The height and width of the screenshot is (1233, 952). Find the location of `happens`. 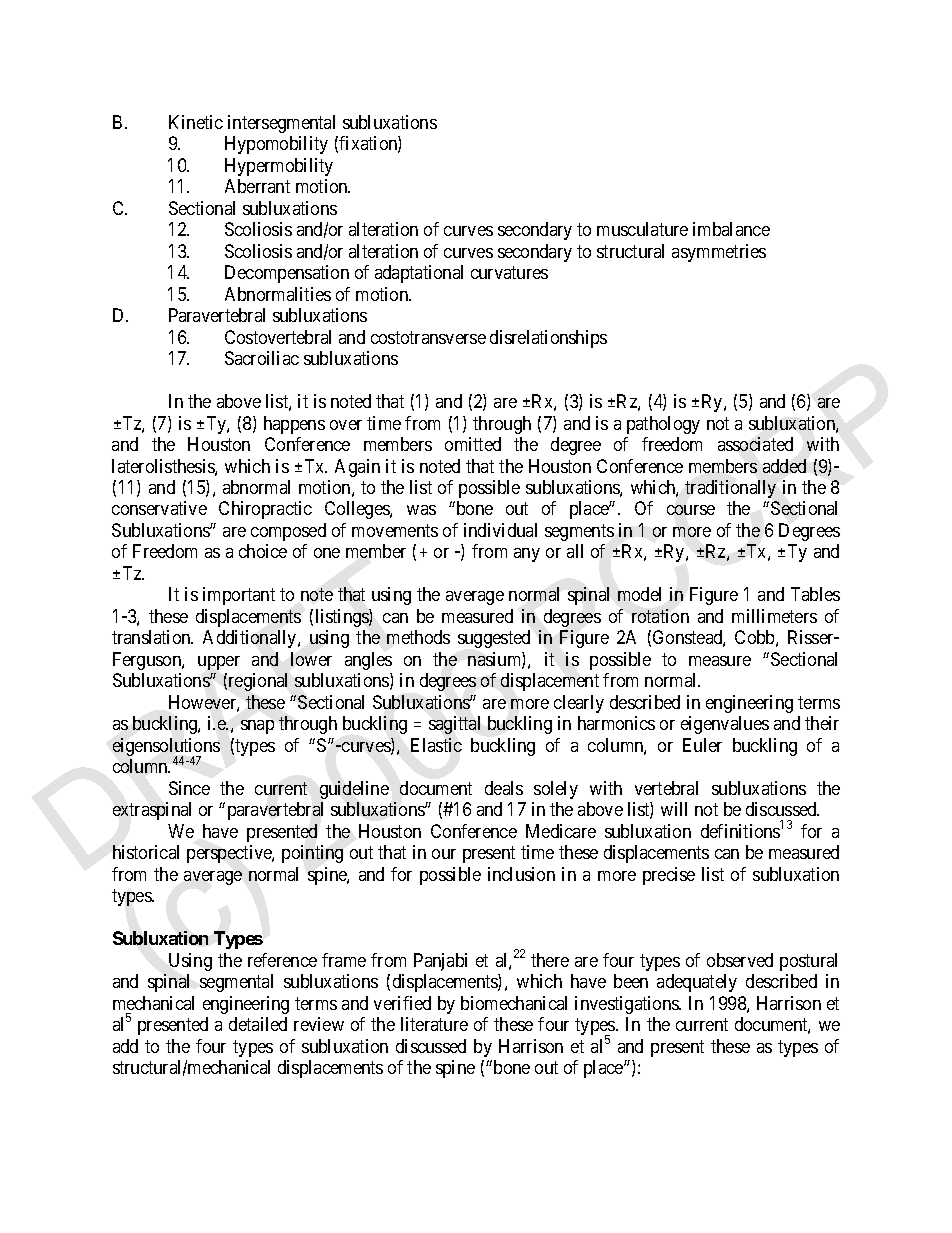

happens is located at coordinates (294, 425).
